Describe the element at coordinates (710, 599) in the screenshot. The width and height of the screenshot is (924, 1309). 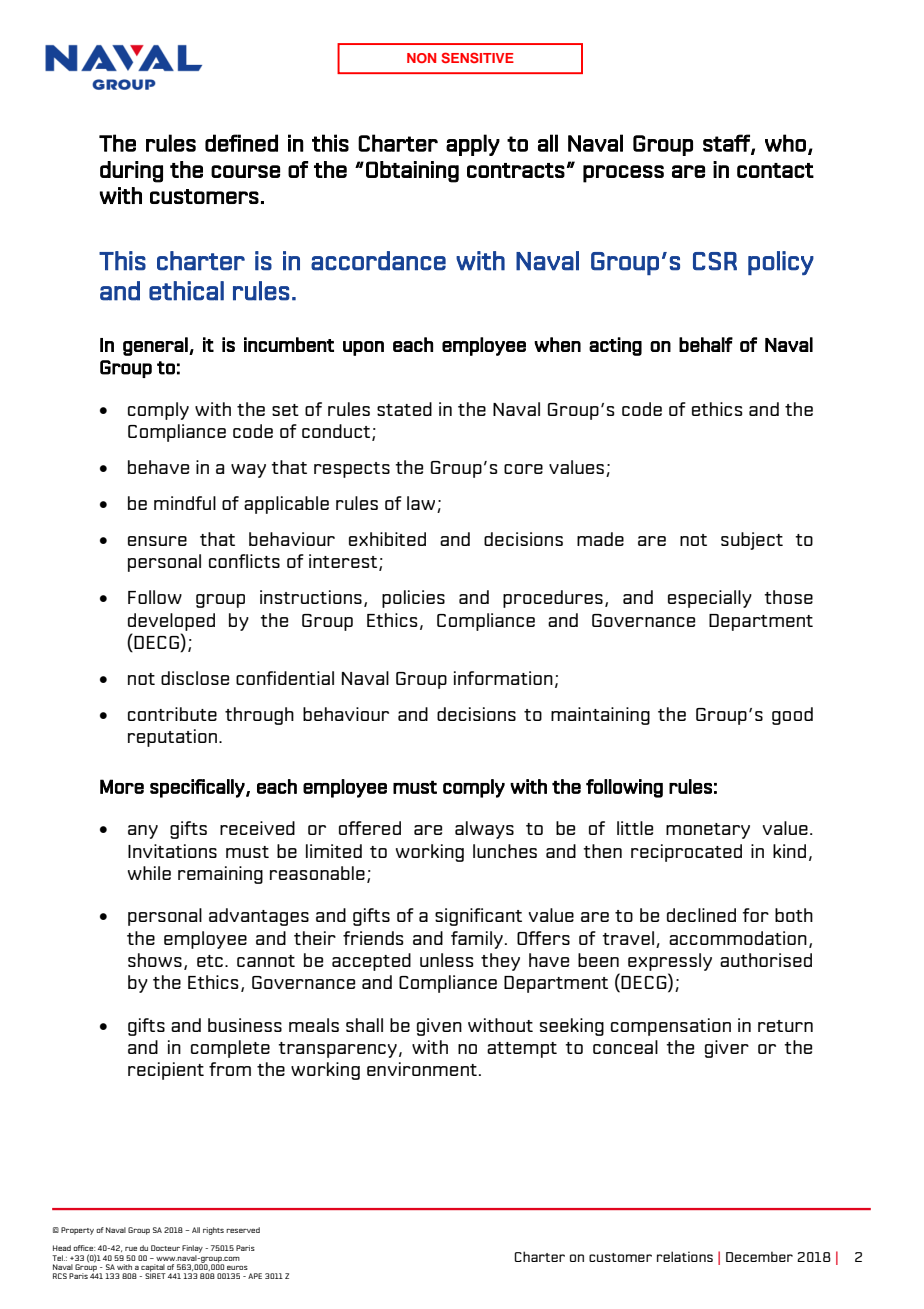
I see `especially` at that location.
